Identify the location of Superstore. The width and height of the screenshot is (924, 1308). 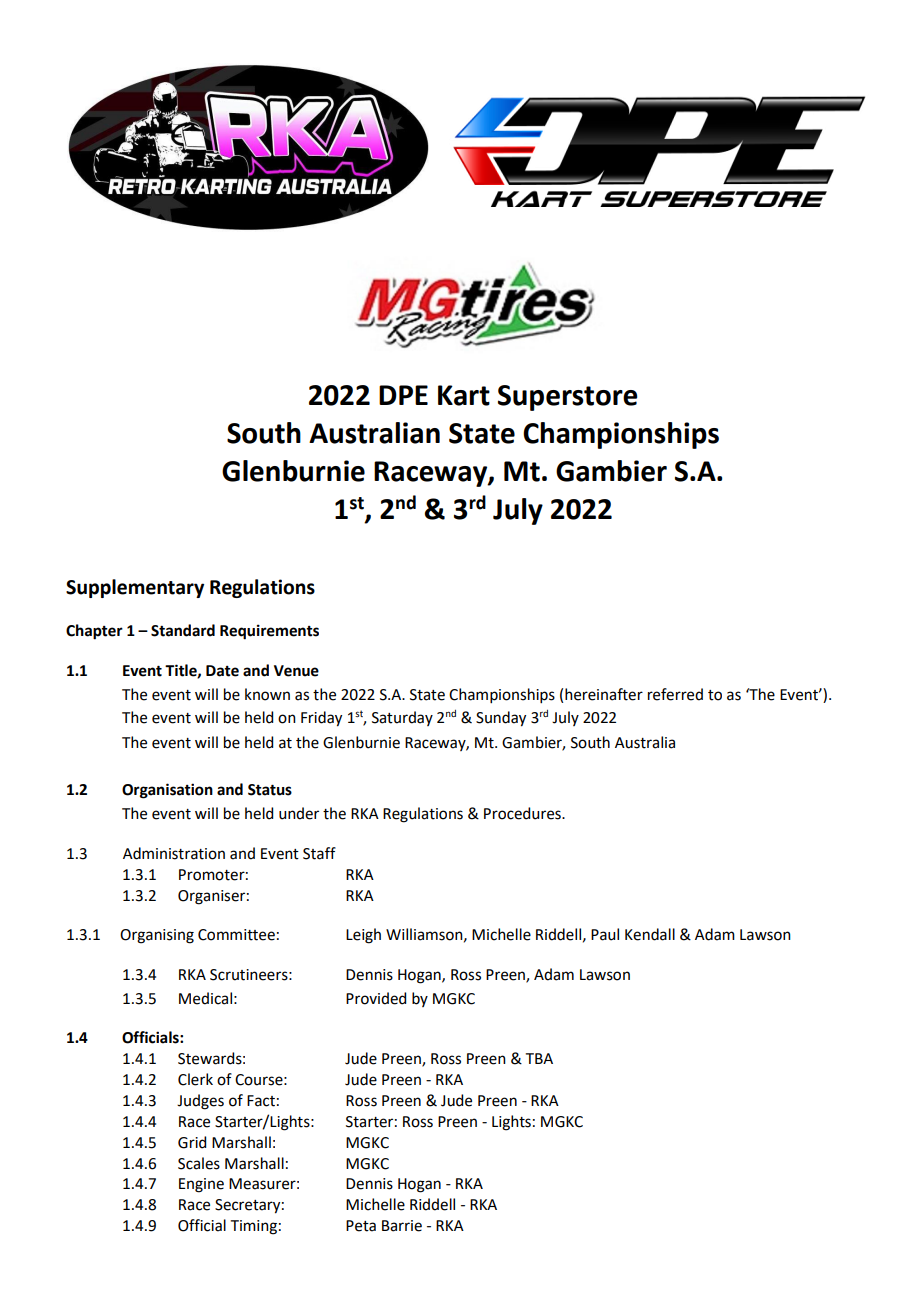
(568, 398).
